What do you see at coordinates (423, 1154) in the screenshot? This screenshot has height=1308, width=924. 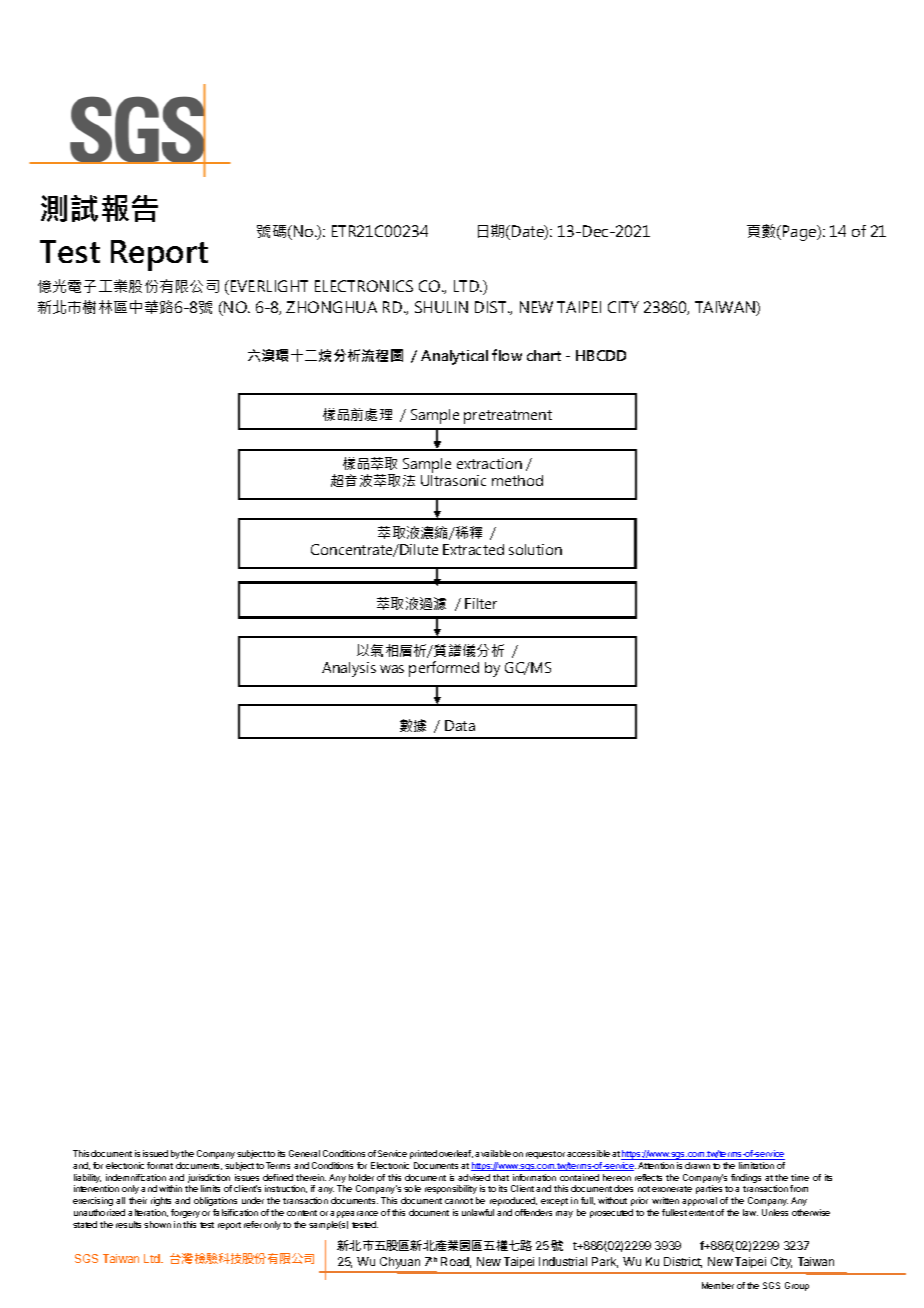 I see `printed` at bounding box center [423, 1154].
